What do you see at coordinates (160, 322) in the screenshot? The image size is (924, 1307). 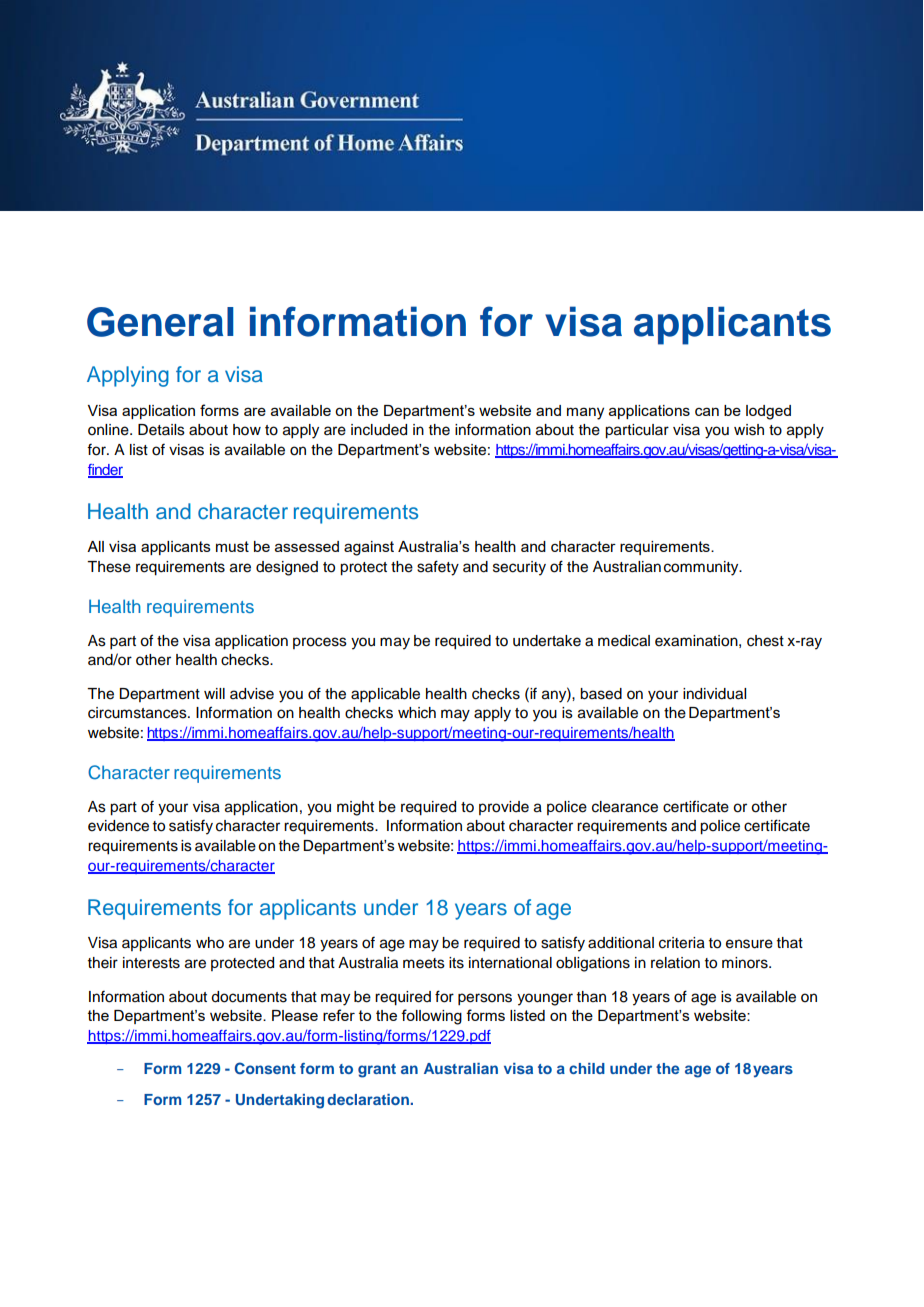 I see `General` at bounding box center [160, 322].
